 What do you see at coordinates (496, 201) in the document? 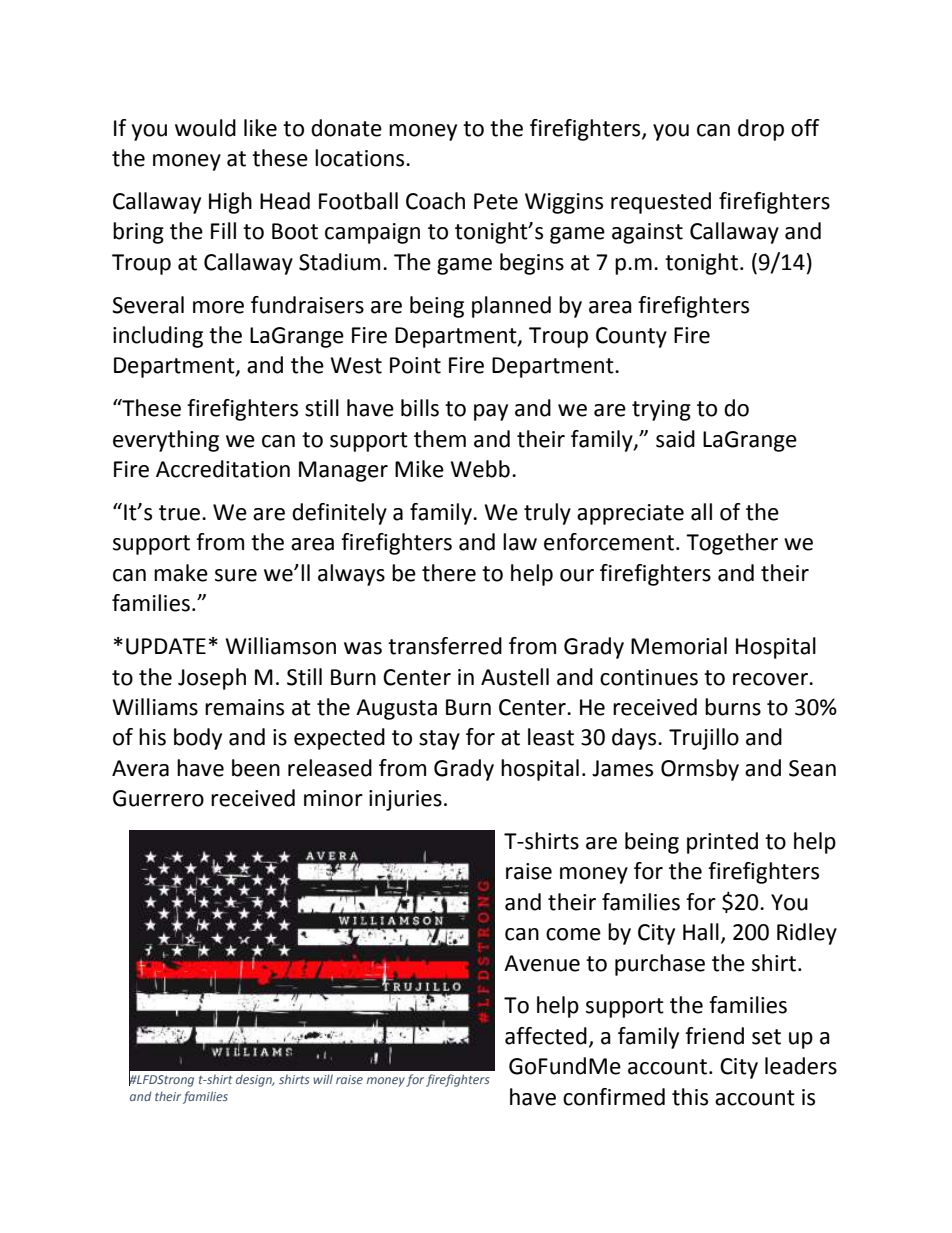
I see `Pete` at bounding box center [496, 201].
